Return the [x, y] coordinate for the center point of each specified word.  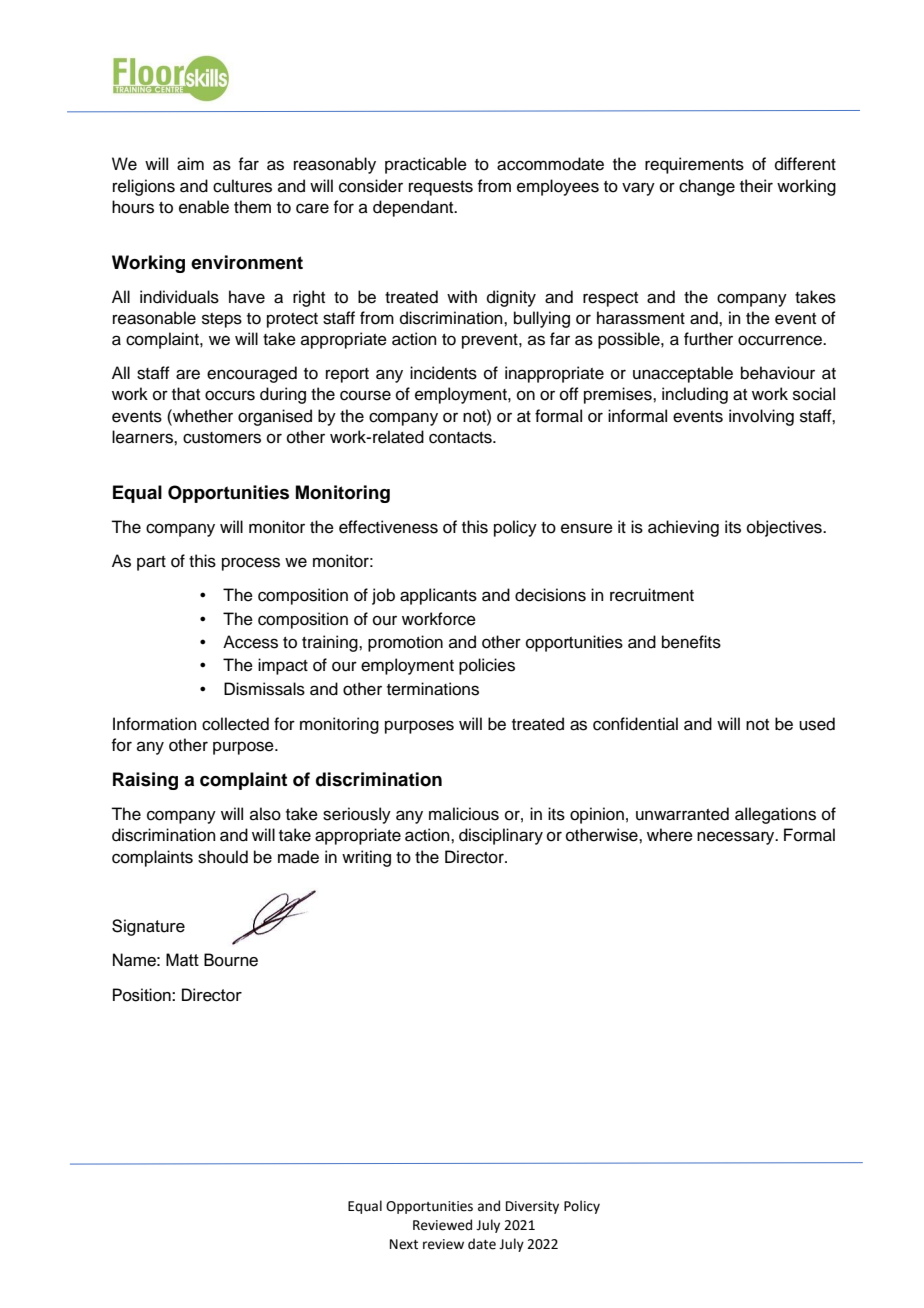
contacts [461, 438]
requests [441, 188]
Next [404, 1244]
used [817, 724]
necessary [737, 838]
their [756, 186]
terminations [433, 689]
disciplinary [501, 836]
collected [235, 724]
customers [222, 438]
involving [761, 417]
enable [204, 207]
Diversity [532, 1207]
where [670, 835]
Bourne [231, 960]
